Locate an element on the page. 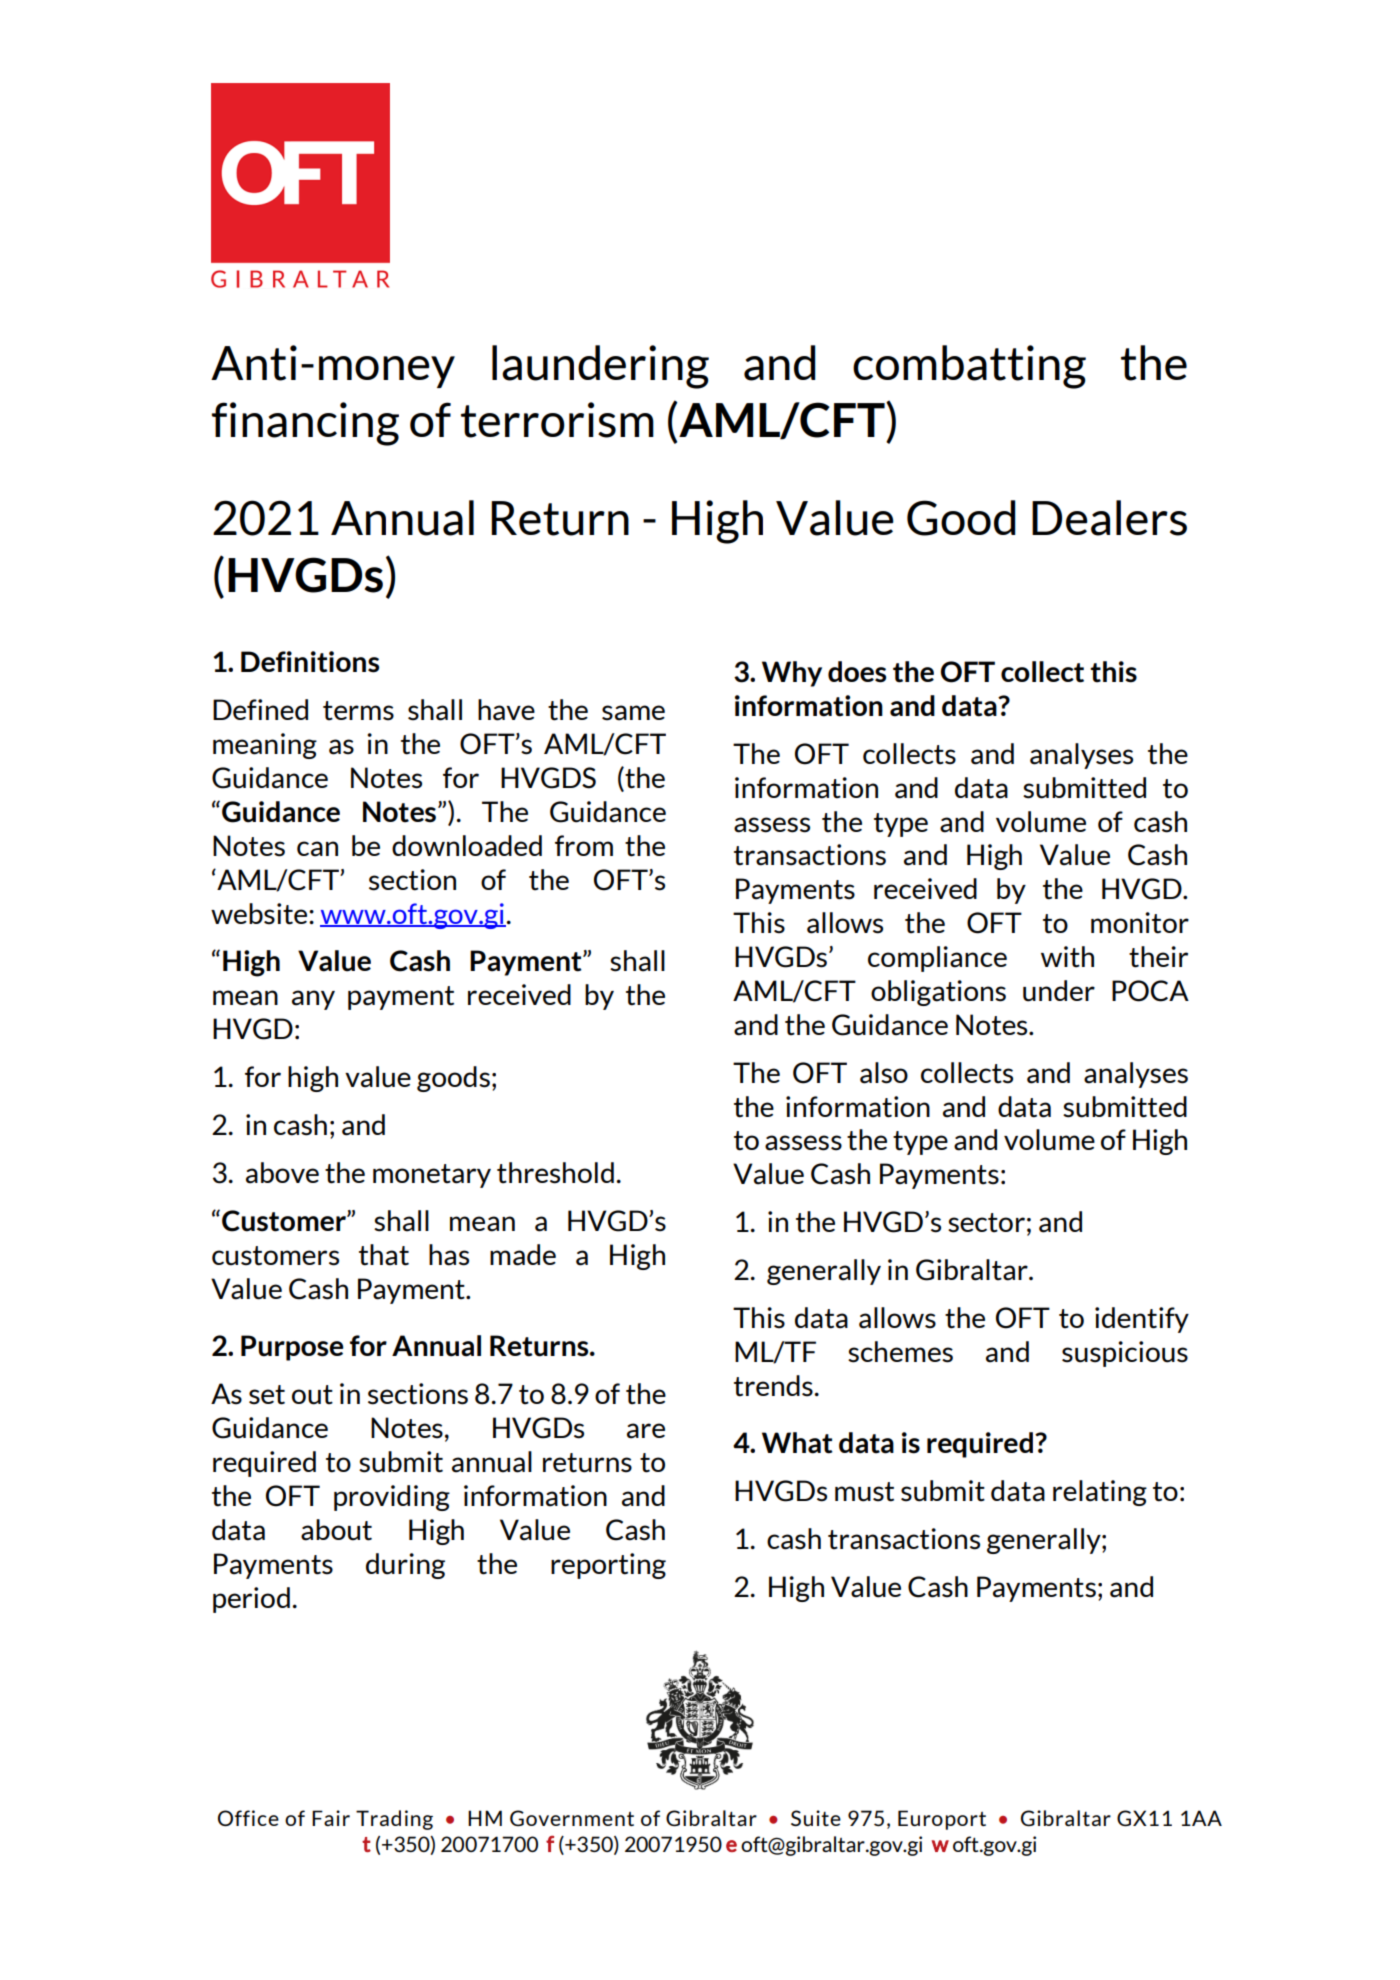 Image resolution: width=1400 pixels, height=1980 pixels. financing is located at coordinates (305, 424).
